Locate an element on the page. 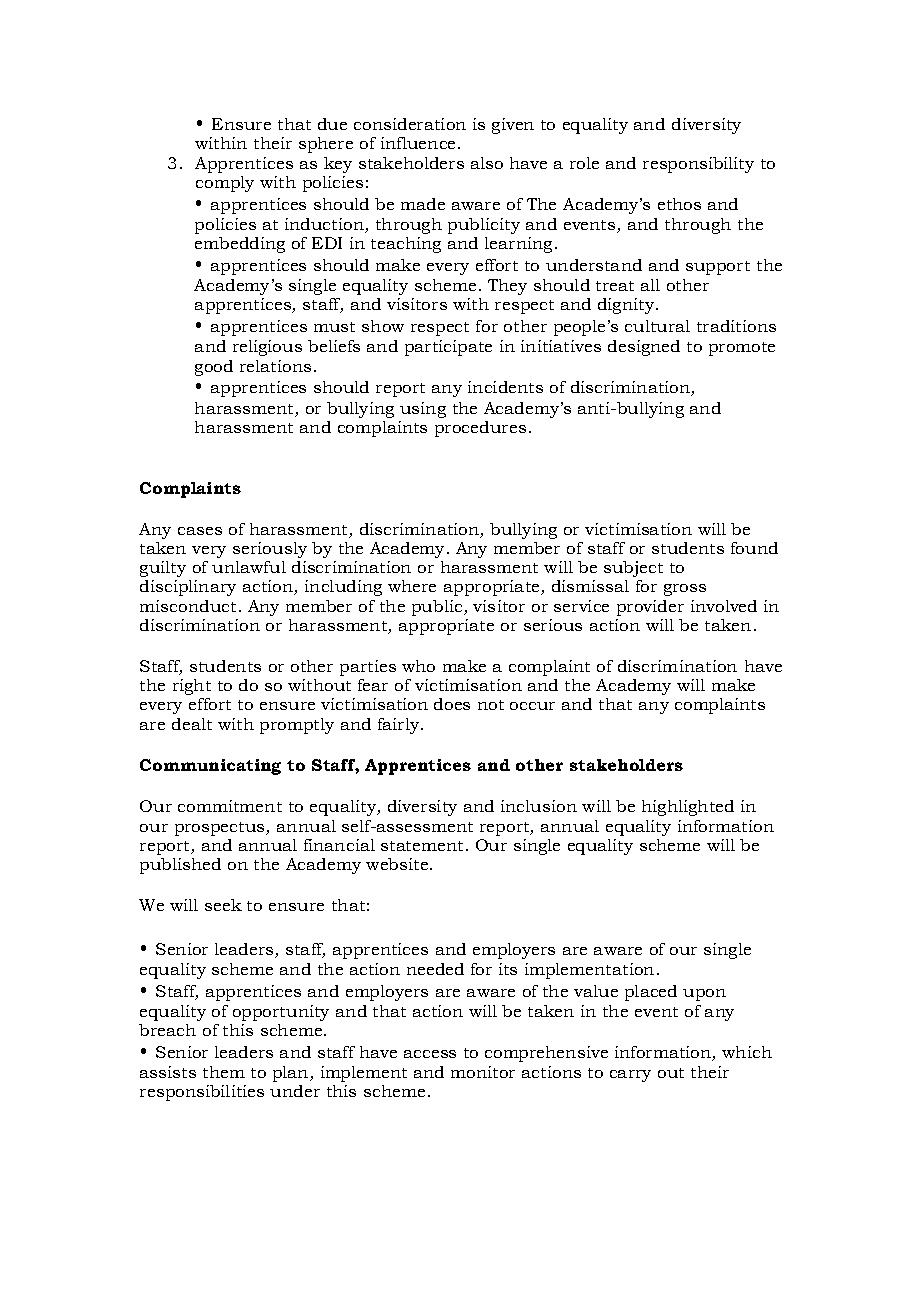  also is located at coordinates (487, 163).
